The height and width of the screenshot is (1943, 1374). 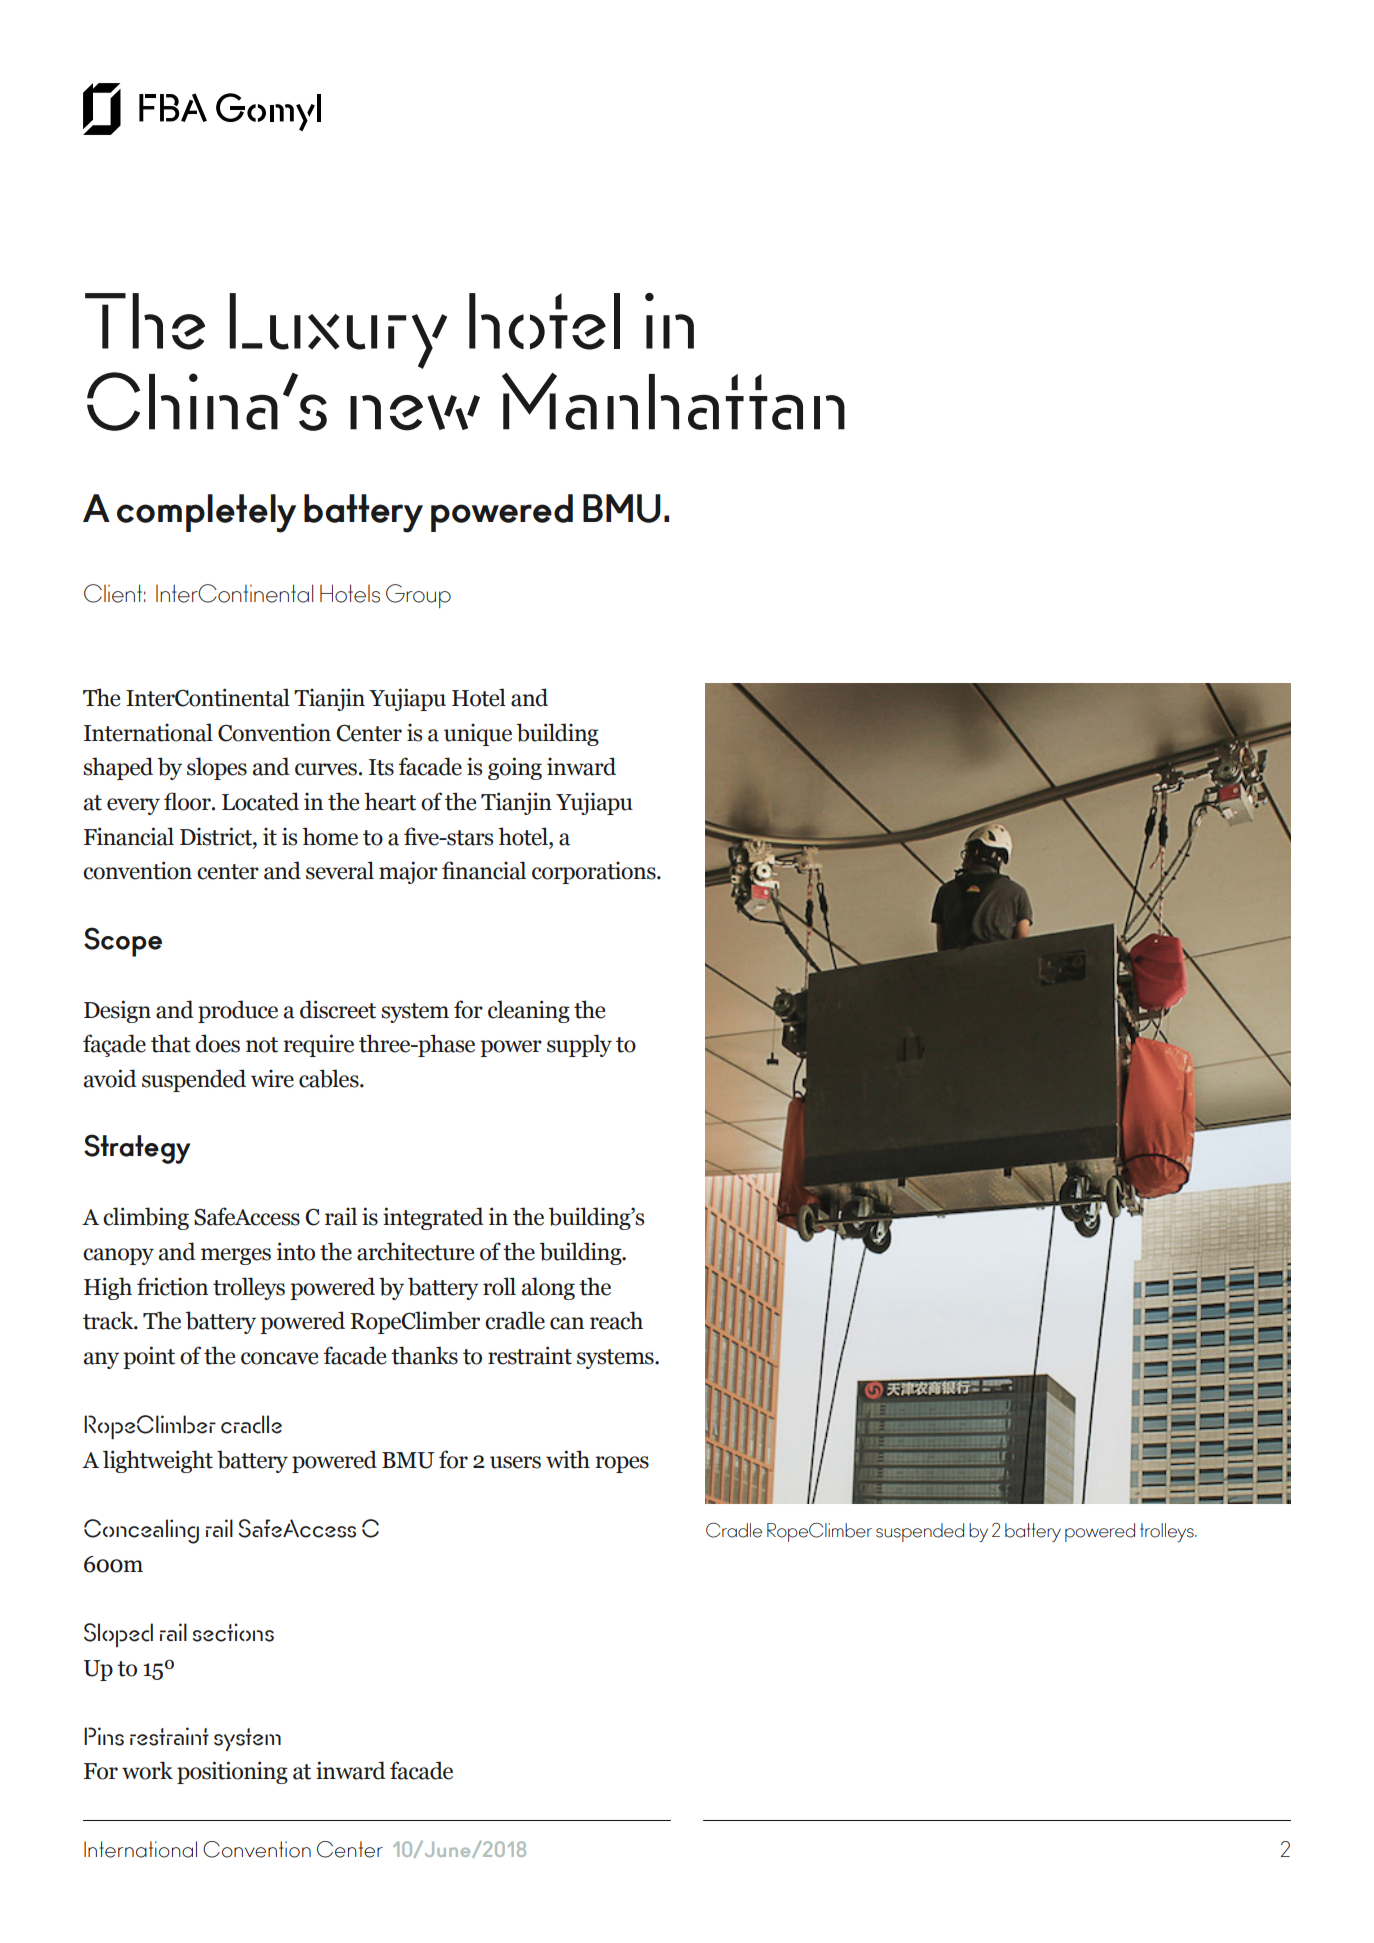 What do you see at coordinates (147, 1770) in the screenshot?
I see `work` at bounding box center [147, 1770].
